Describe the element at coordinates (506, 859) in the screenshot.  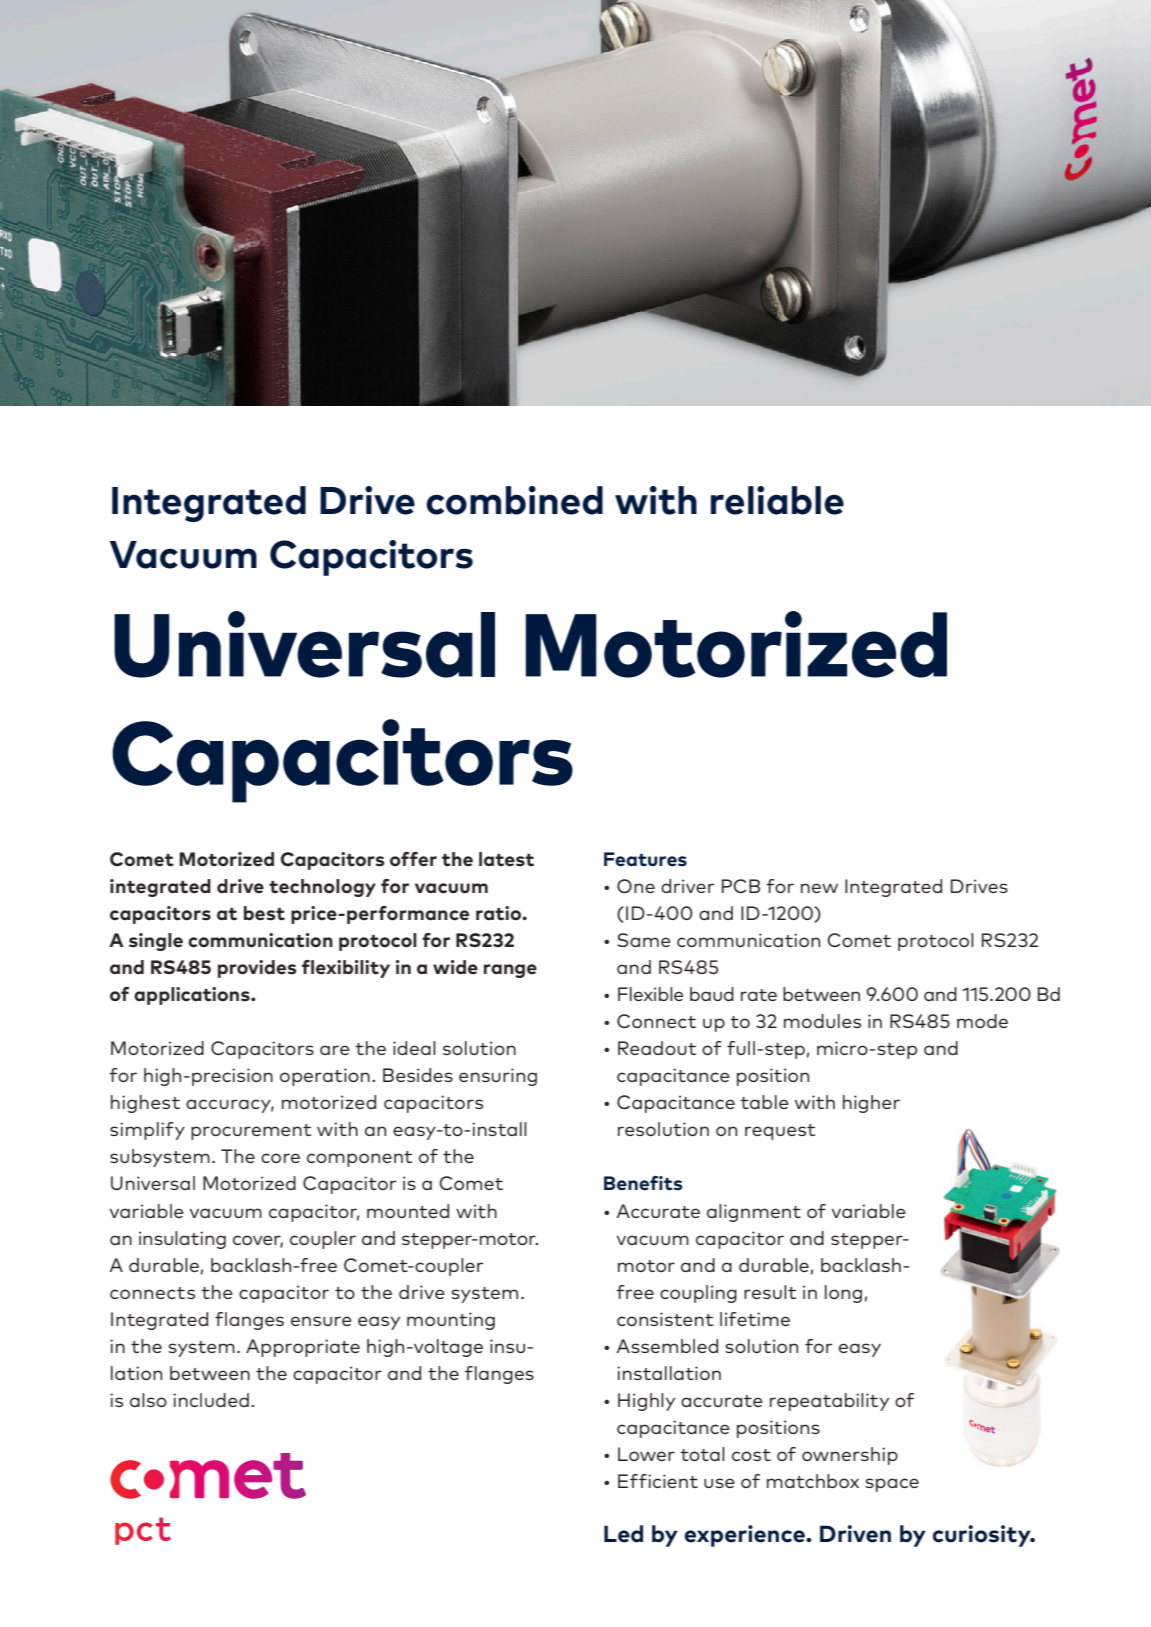
I see `latest` at that location.
